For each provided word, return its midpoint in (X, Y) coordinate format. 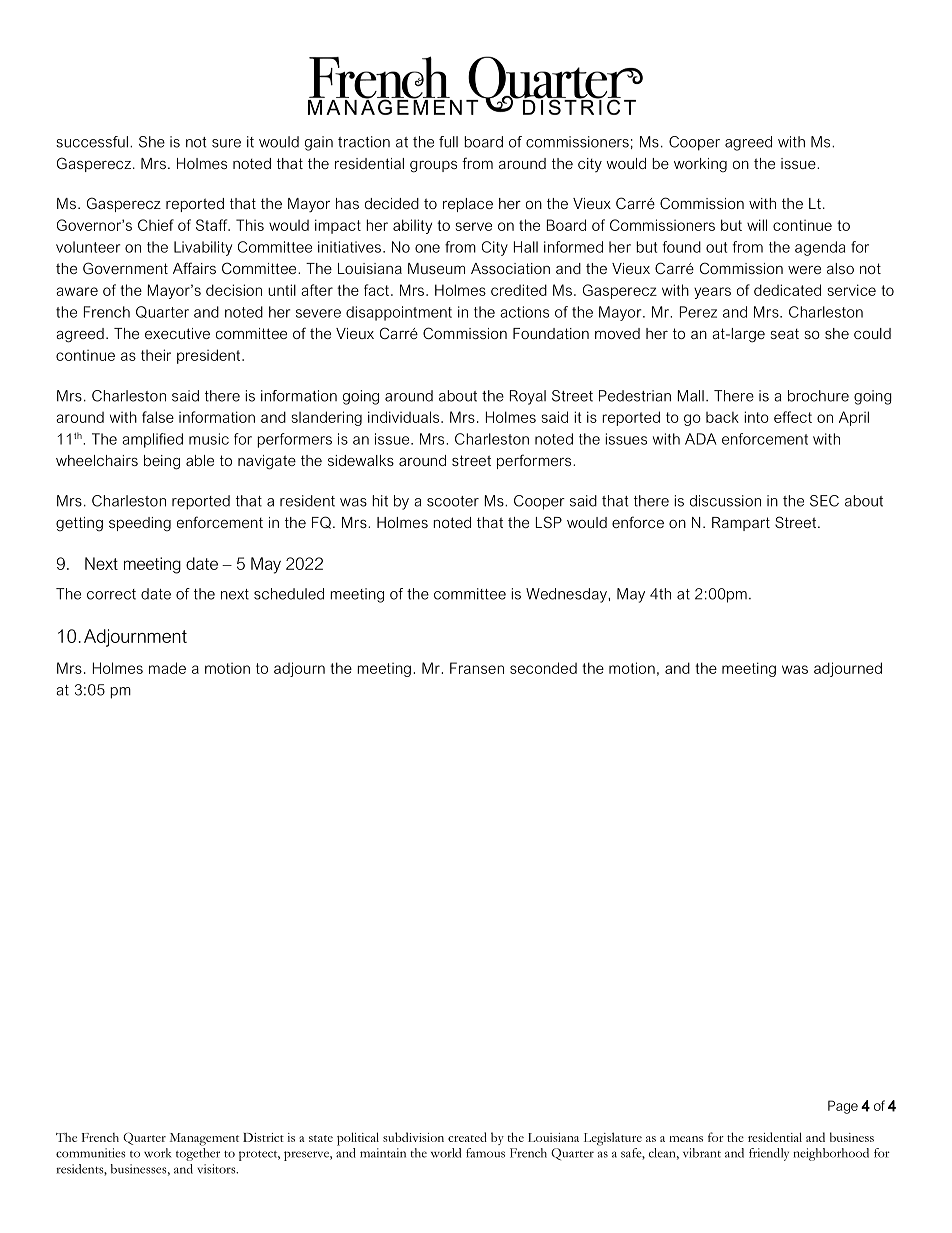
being (162, 462)
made (167, 668)
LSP (549, 522)
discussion (725, 501)
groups (433, 167)
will (757, 225)
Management (204, 1139)
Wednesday (567, 595)
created (467, 1137)
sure (226, 143)
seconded (543, 668)
